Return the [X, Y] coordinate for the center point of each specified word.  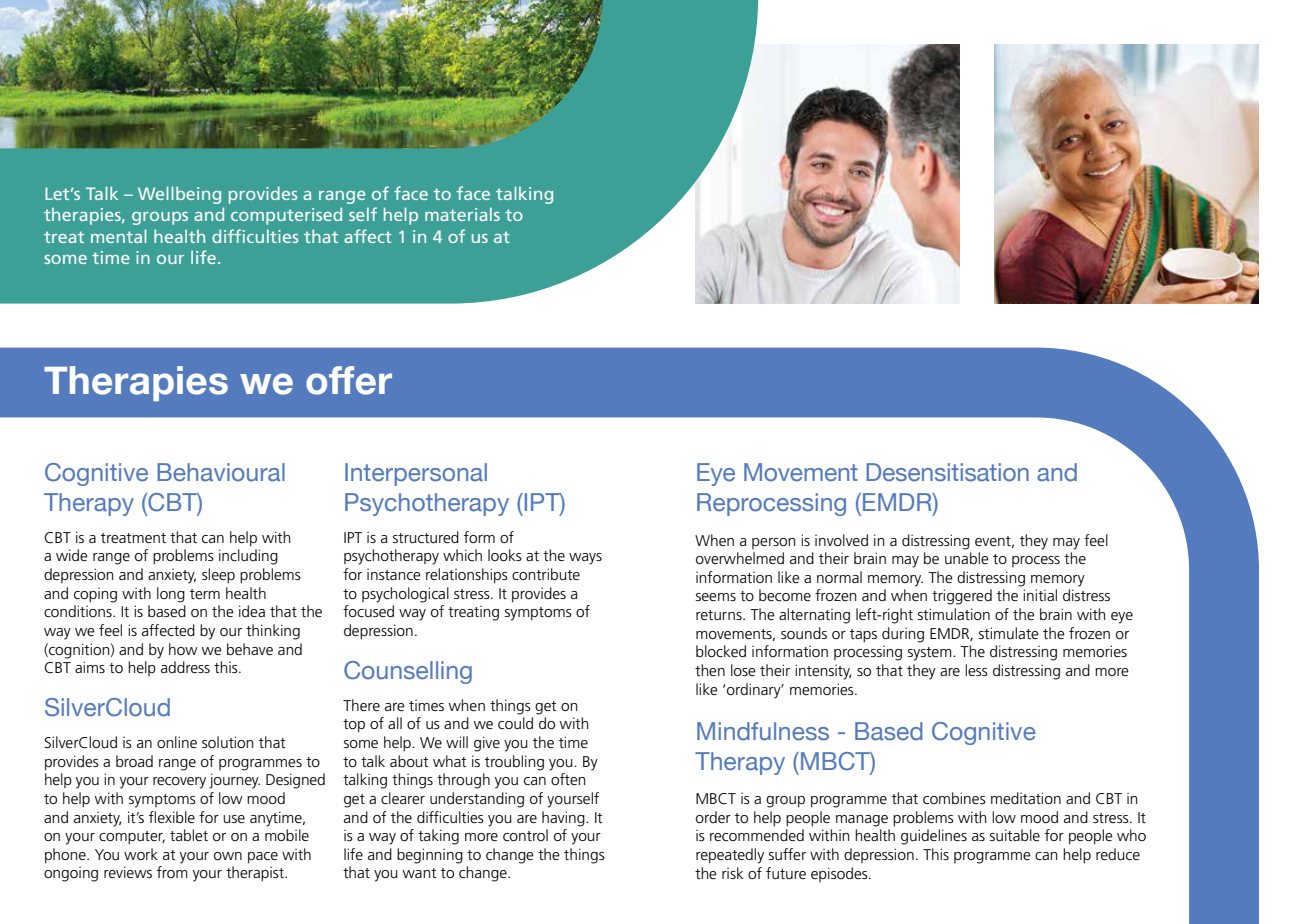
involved [841, 540]
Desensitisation [947, 472]
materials [462, 214]
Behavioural [221, 472]
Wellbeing [179, 195]
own [228, 856]
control [525, 835]
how [183, 649]
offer [349, 380]
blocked [721, 651]
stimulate [1009, 633]
